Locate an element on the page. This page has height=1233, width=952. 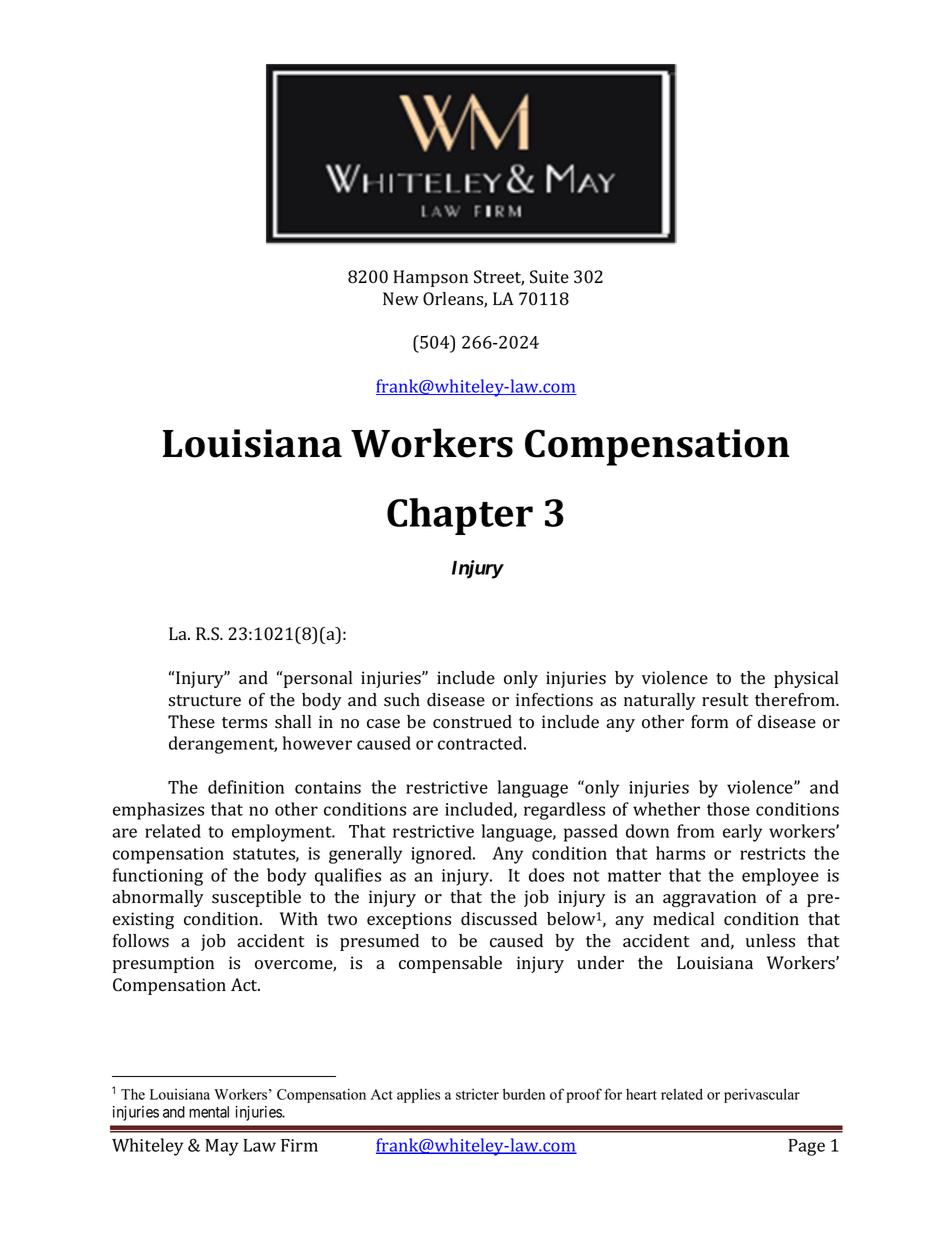
mental is located at coordinates (209, 1112).
